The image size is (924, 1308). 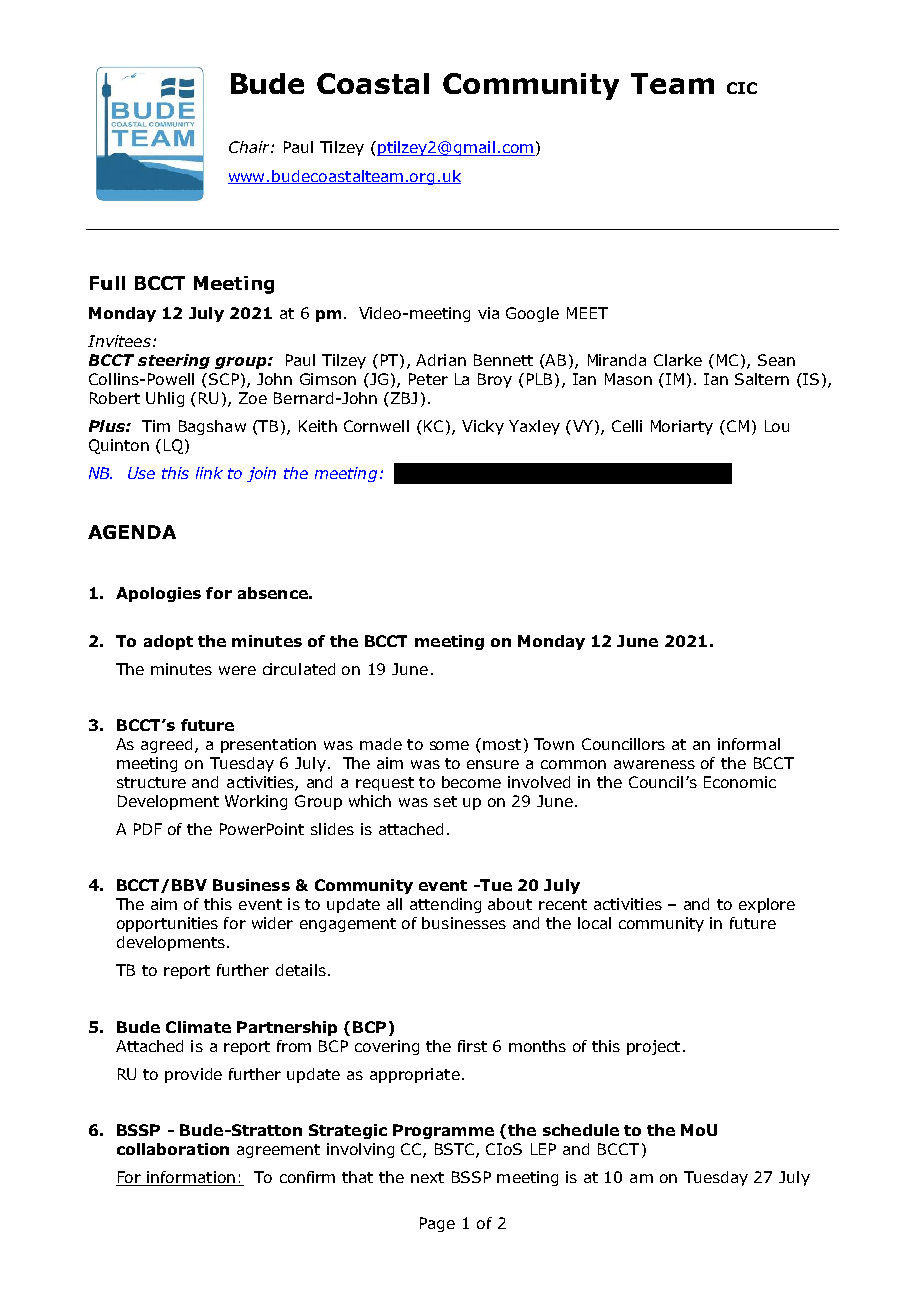 What do you see at coordinates (191, 1178) in the page?
I see `information` at bounding box center [191, 1178].
